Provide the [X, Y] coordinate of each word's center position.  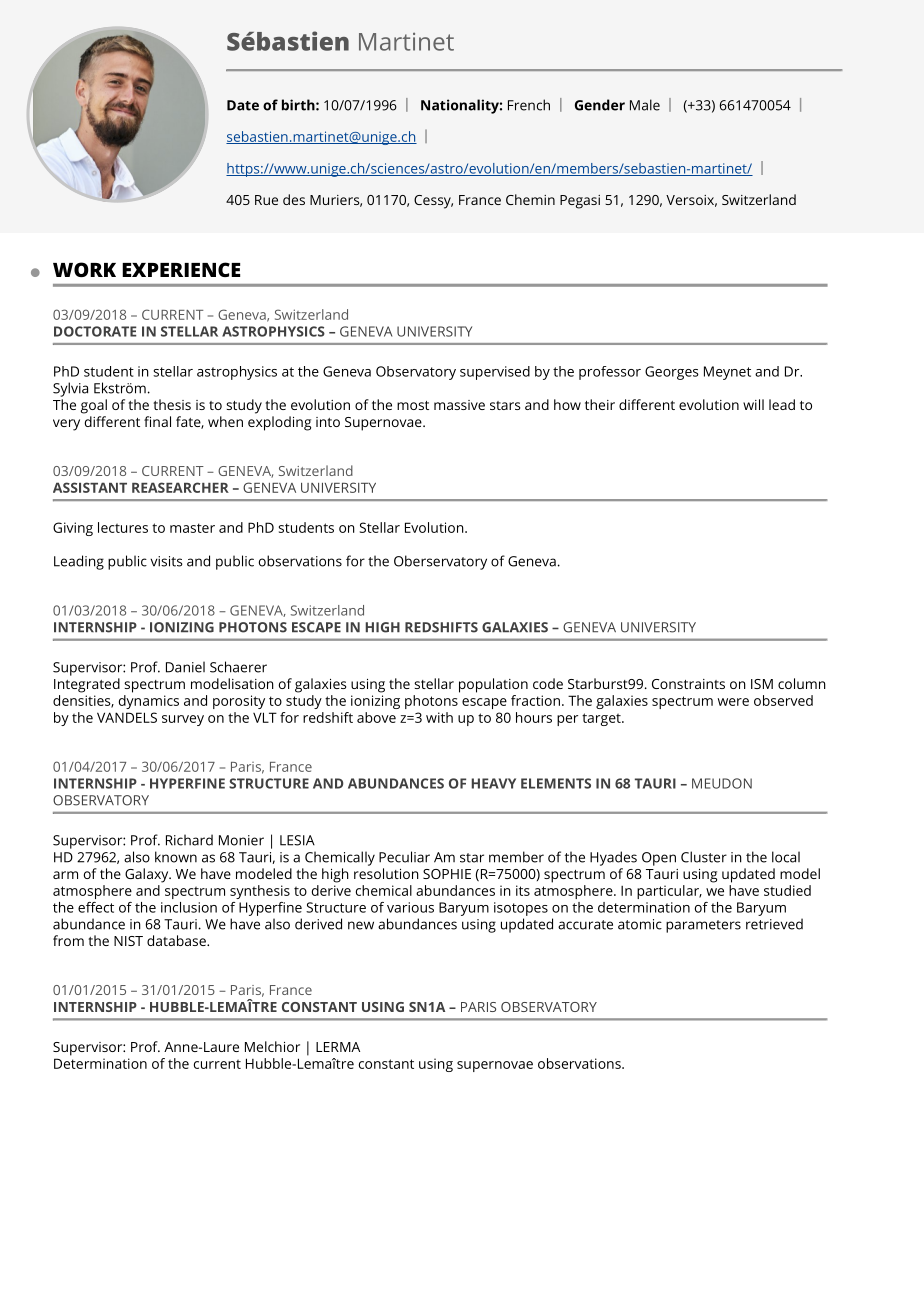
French [529, 105]
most [413, 405]
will [753, 404]
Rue [266, 200]
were [733, 702]
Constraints [688, 684]
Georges [672, 373]
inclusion [189, 907]
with [439, 717]
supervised [495, 373]
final [157, 421]
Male [645, 105]
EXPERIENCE [181, 269]
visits [166, 561]
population [493, 685]
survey [183, 720]
